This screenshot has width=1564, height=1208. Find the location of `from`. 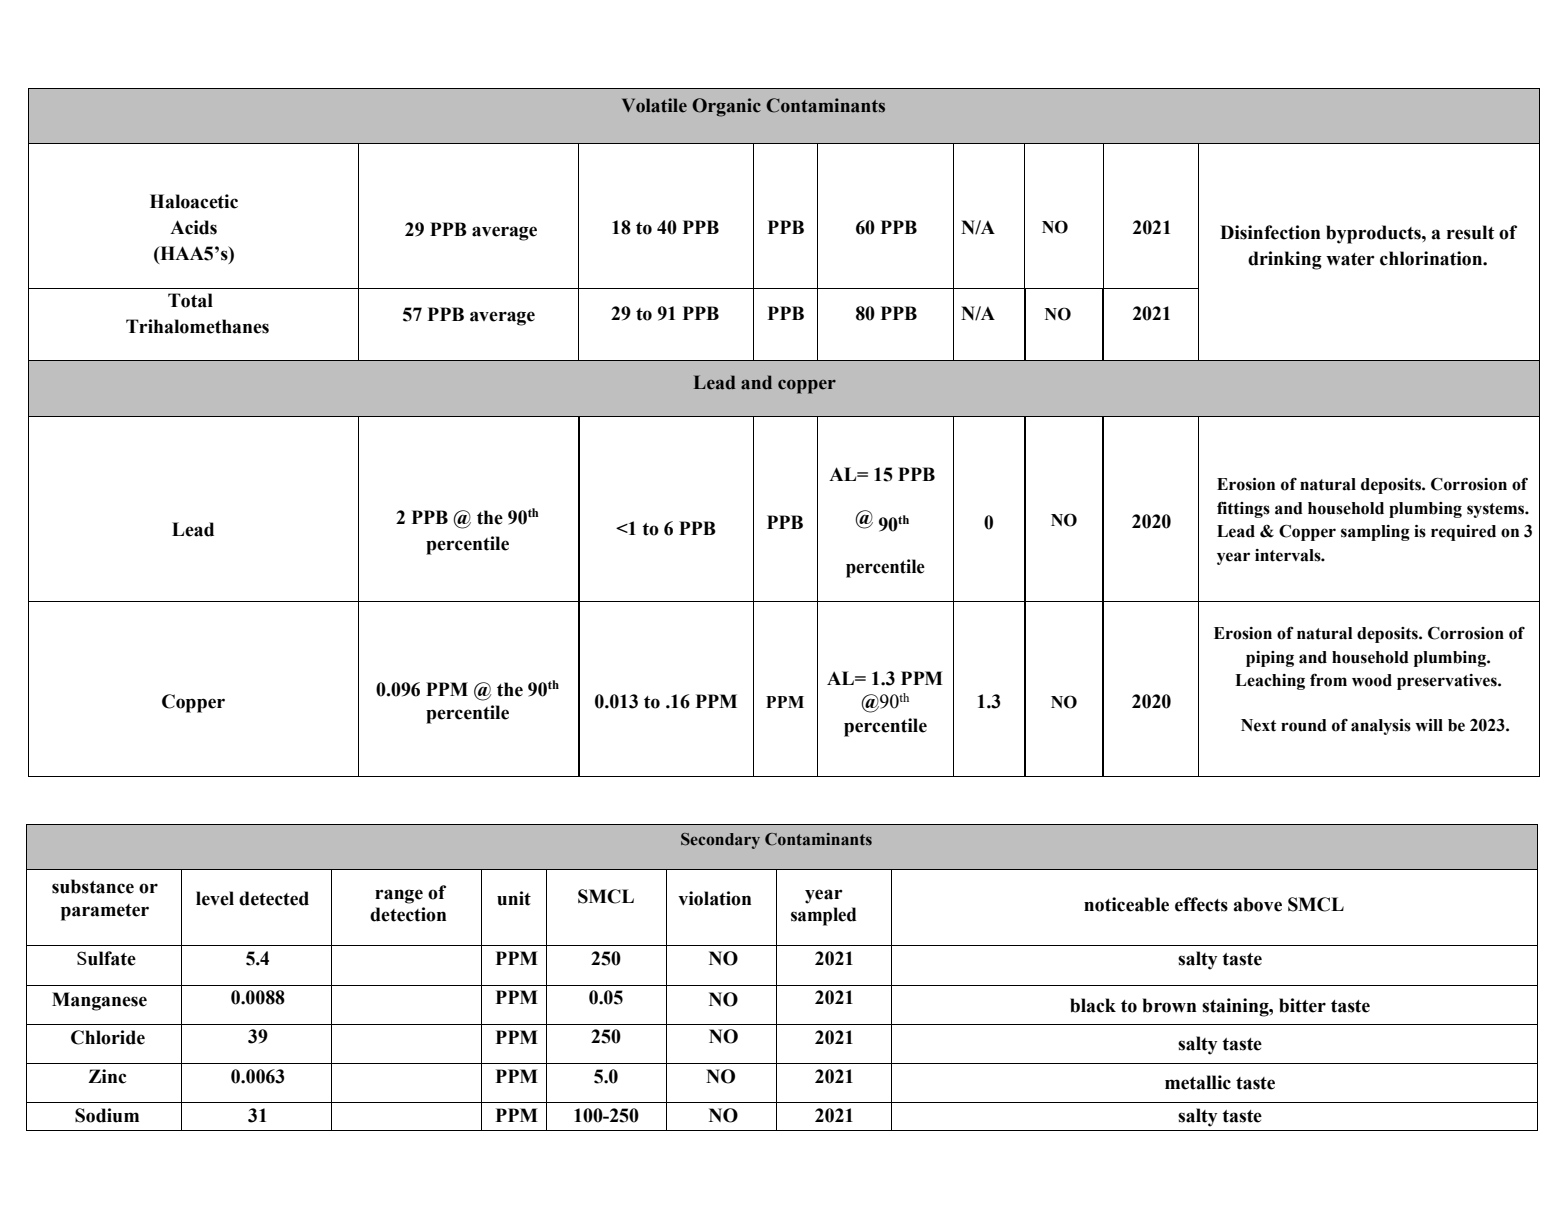

from is located at coordinates (1328, 680).
